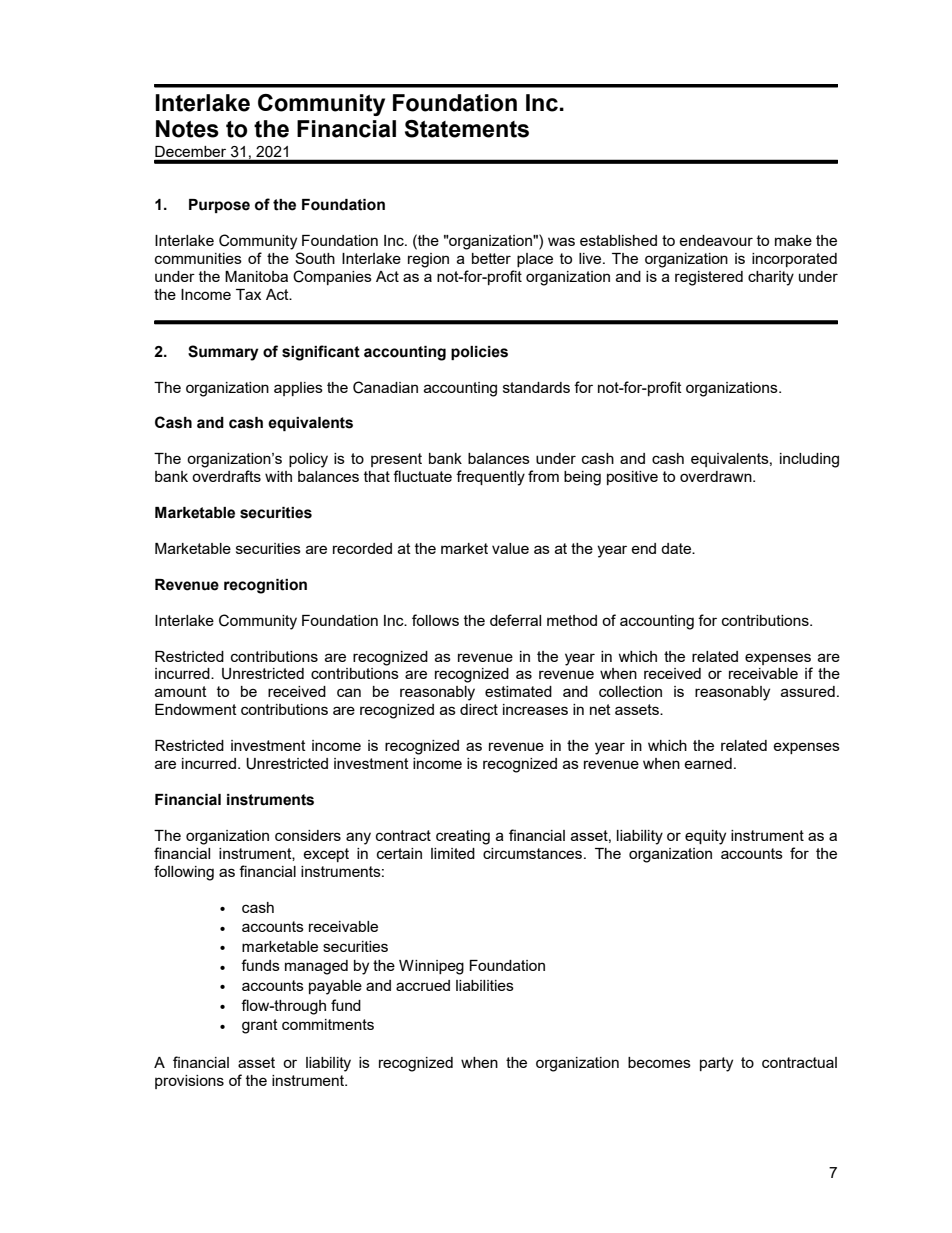  I want to click on Purpose, so click(219, 206).
